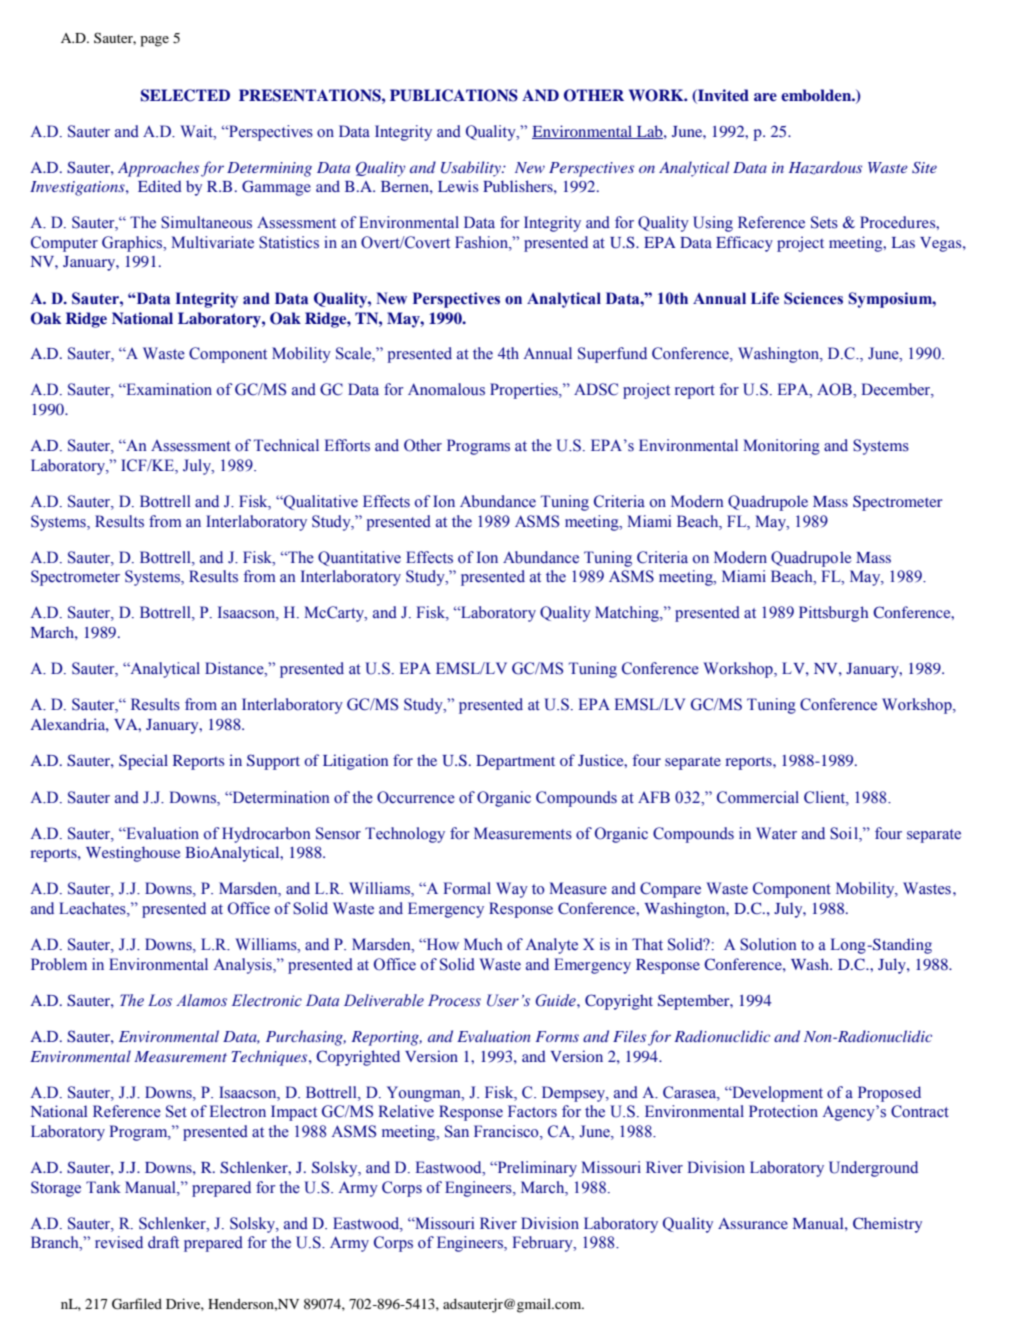 This page has height=1337, width=1033. What do you see at coordinates (133, 244) in the page?
I see `Graphics` at bounding box center [133, 244].
